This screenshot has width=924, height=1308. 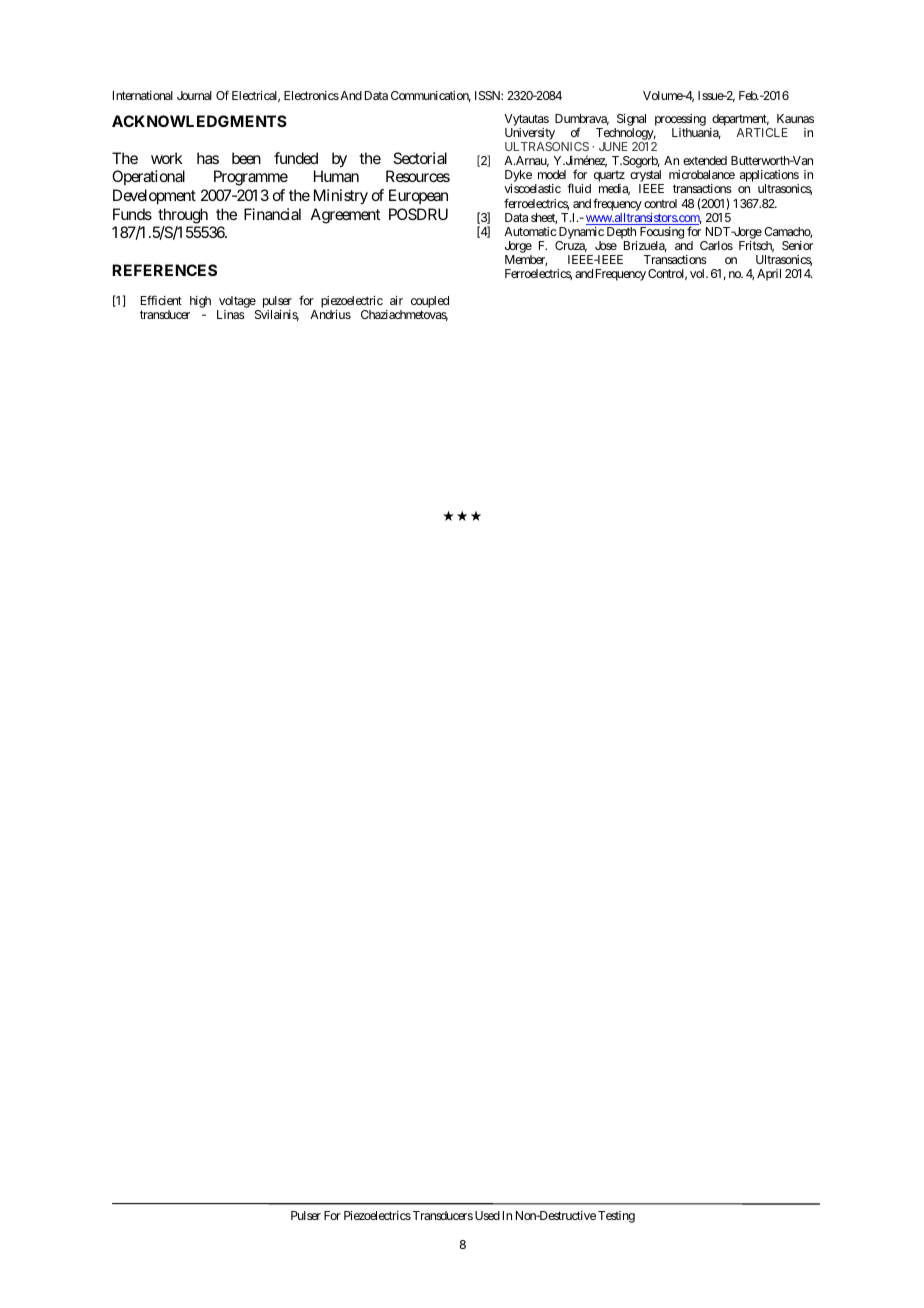 I want to click on Used, so click(x=487, y=1215).
